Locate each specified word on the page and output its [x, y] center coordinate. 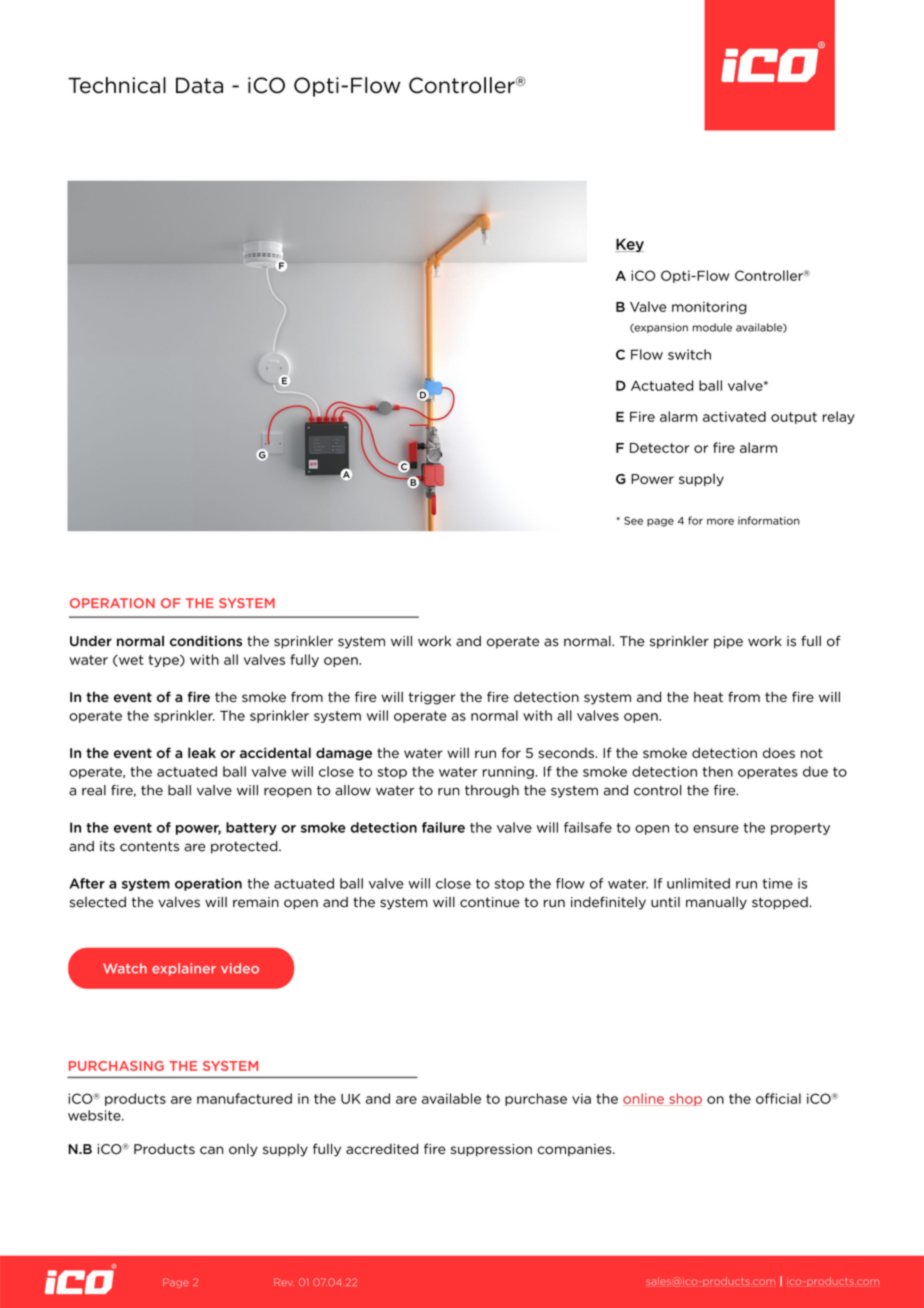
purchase [536, 1099]
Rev [284, 1282]
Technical [117, 85]
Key [629, 245]
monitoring [709, 307]
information [769, 520]
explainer [184, 969]
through [492, 791]
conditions [206, 641]
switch [689, 354]
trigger [432, 698]
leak [202, 752]
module [712, 327]
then [718, 771]
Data [199, 85]
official [778, 1098]
